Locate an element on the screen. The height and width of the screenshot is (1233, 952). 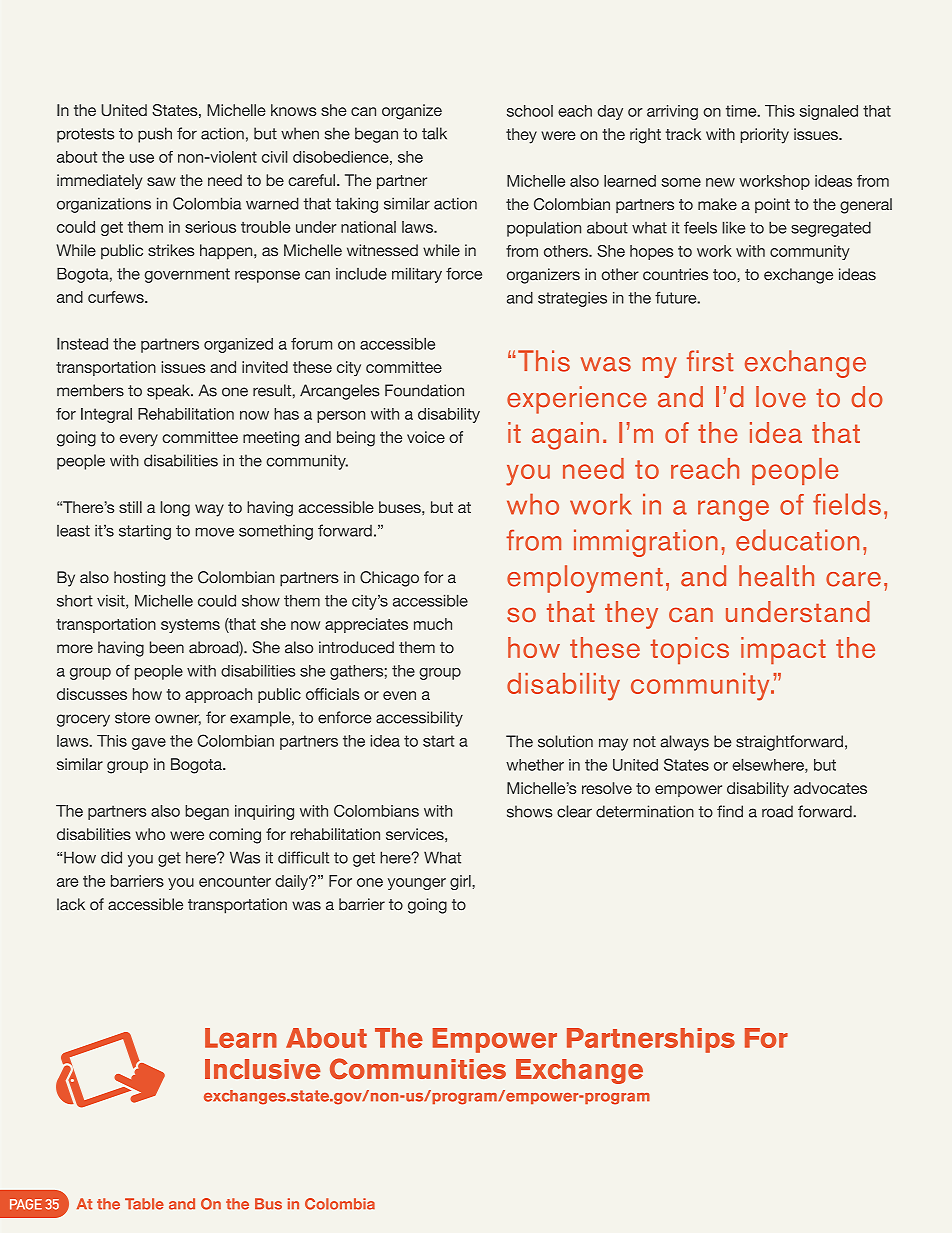
find is located at coordinates (730, 811).
